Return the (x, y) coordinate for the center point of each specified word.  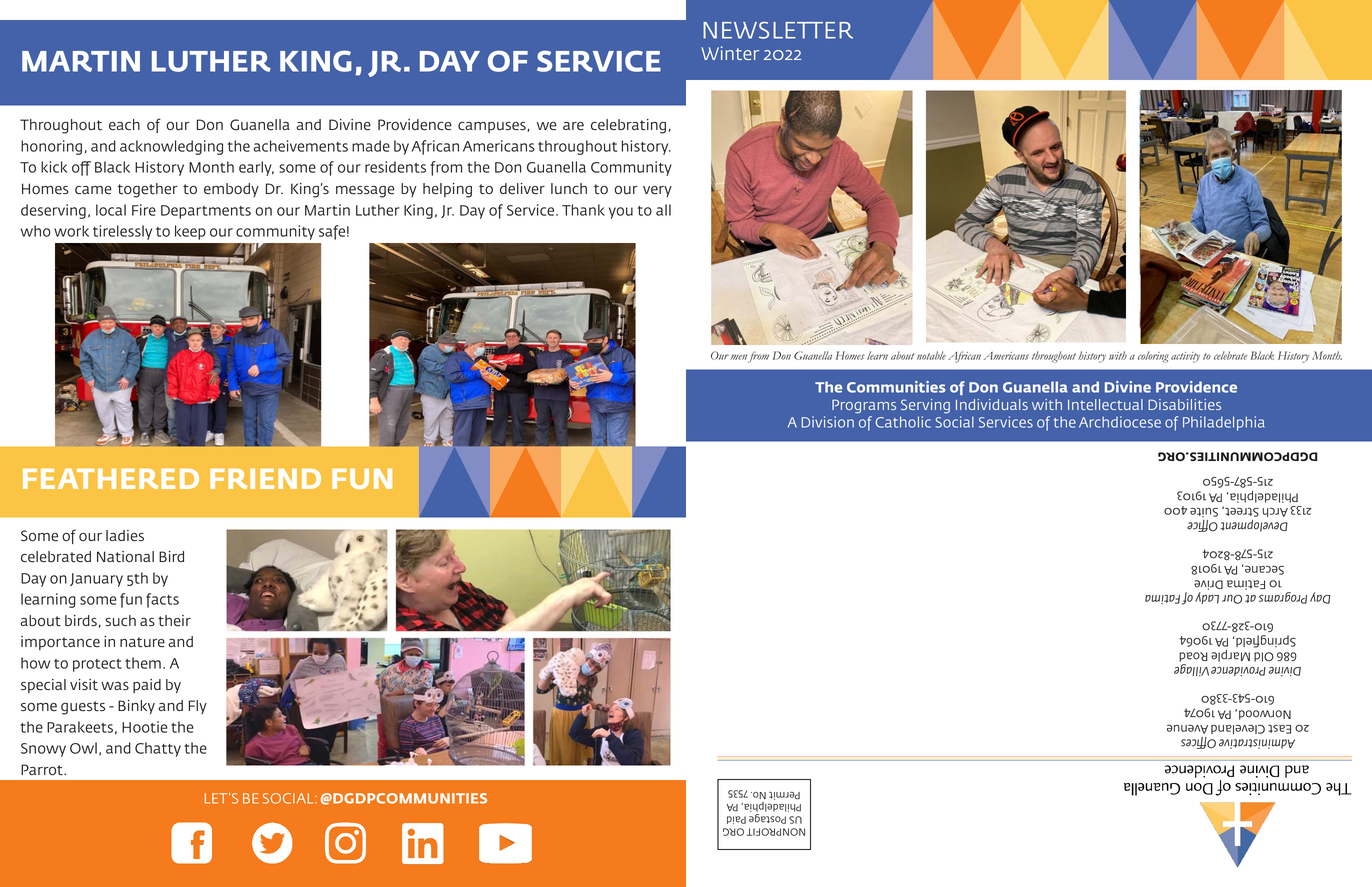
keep (190, 232)
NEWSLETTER (778, 30)
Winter (730, 53)
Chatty (158, 749)
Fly (198, 707)
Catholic (903, 422)
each (124, 124)
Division (828, 422)
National (125, 557)
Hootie (145, 727)
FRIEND (265, 479)
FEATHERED (111, 479)
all (663, 210)
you (621, 213)
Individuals (992, 404)
